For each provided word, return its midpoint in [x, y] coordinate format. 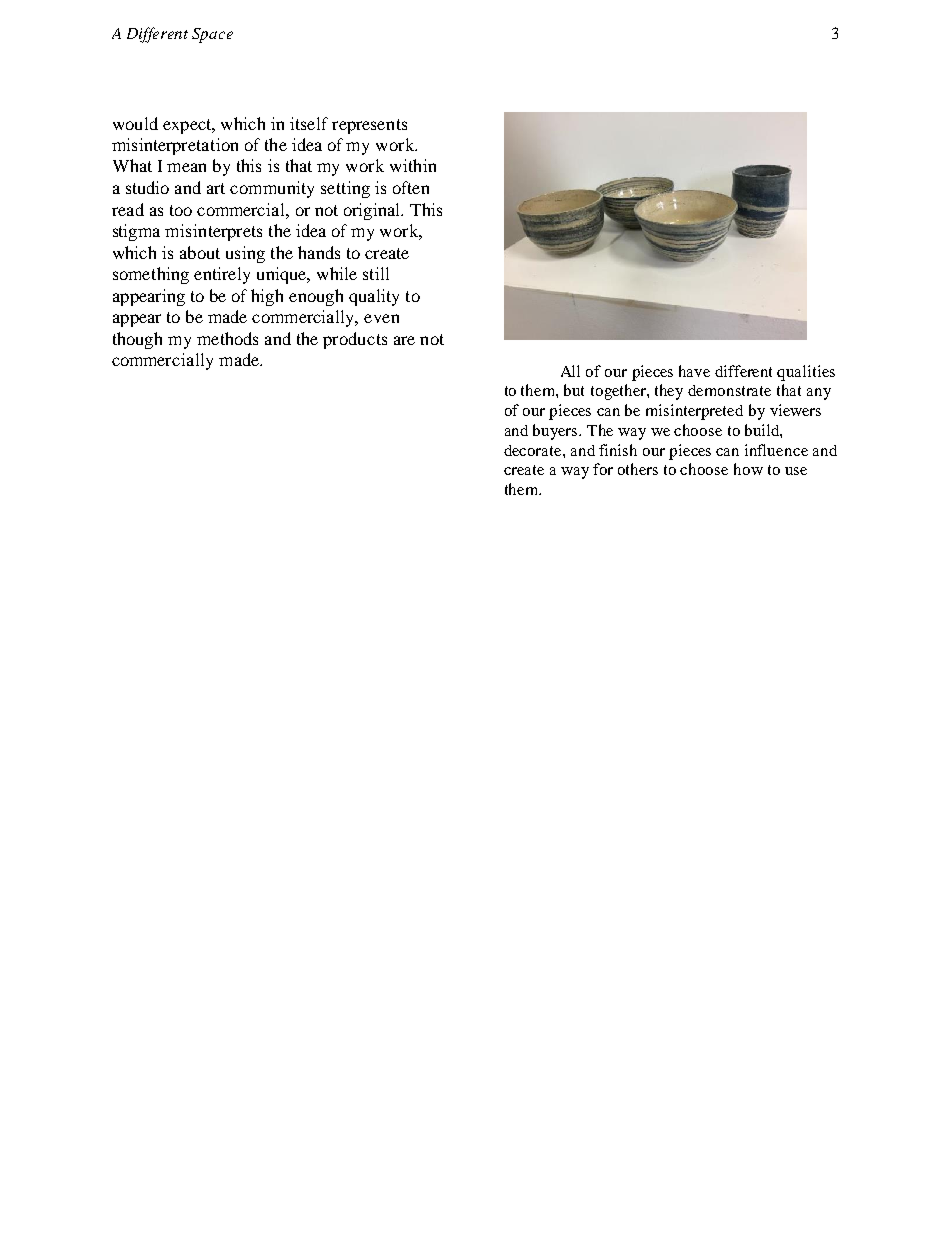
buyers [556, 432]
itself [309, 123]
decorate [534, 450]
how [748, 469]
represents [369, 126]
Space [212, 35]
